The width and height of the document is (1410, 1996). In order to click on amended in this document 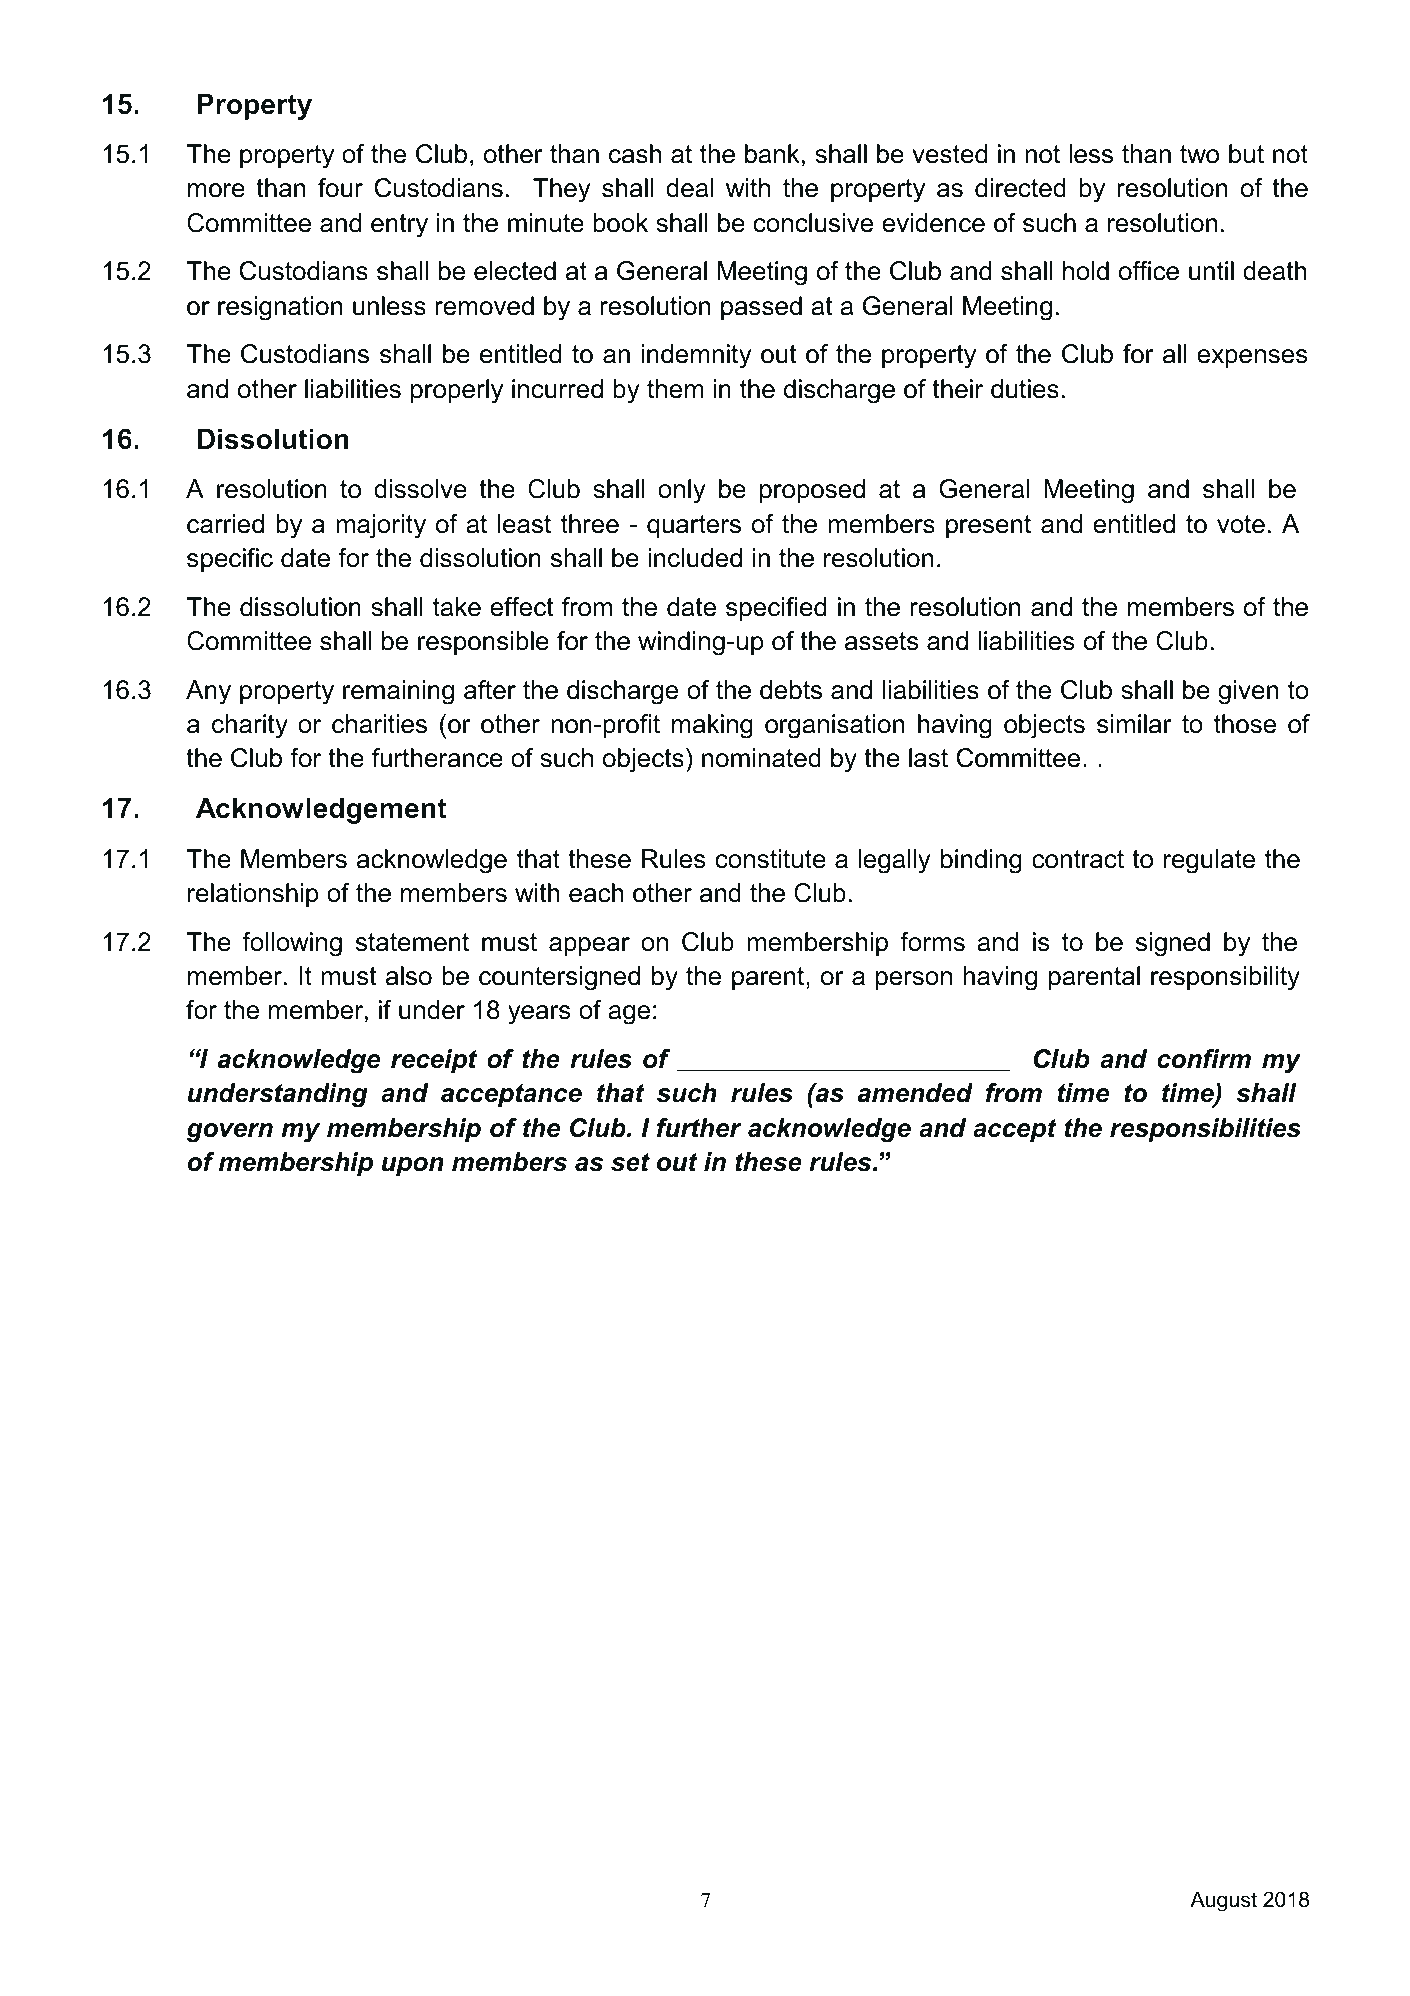, I will do `click(915, 1093)`.
